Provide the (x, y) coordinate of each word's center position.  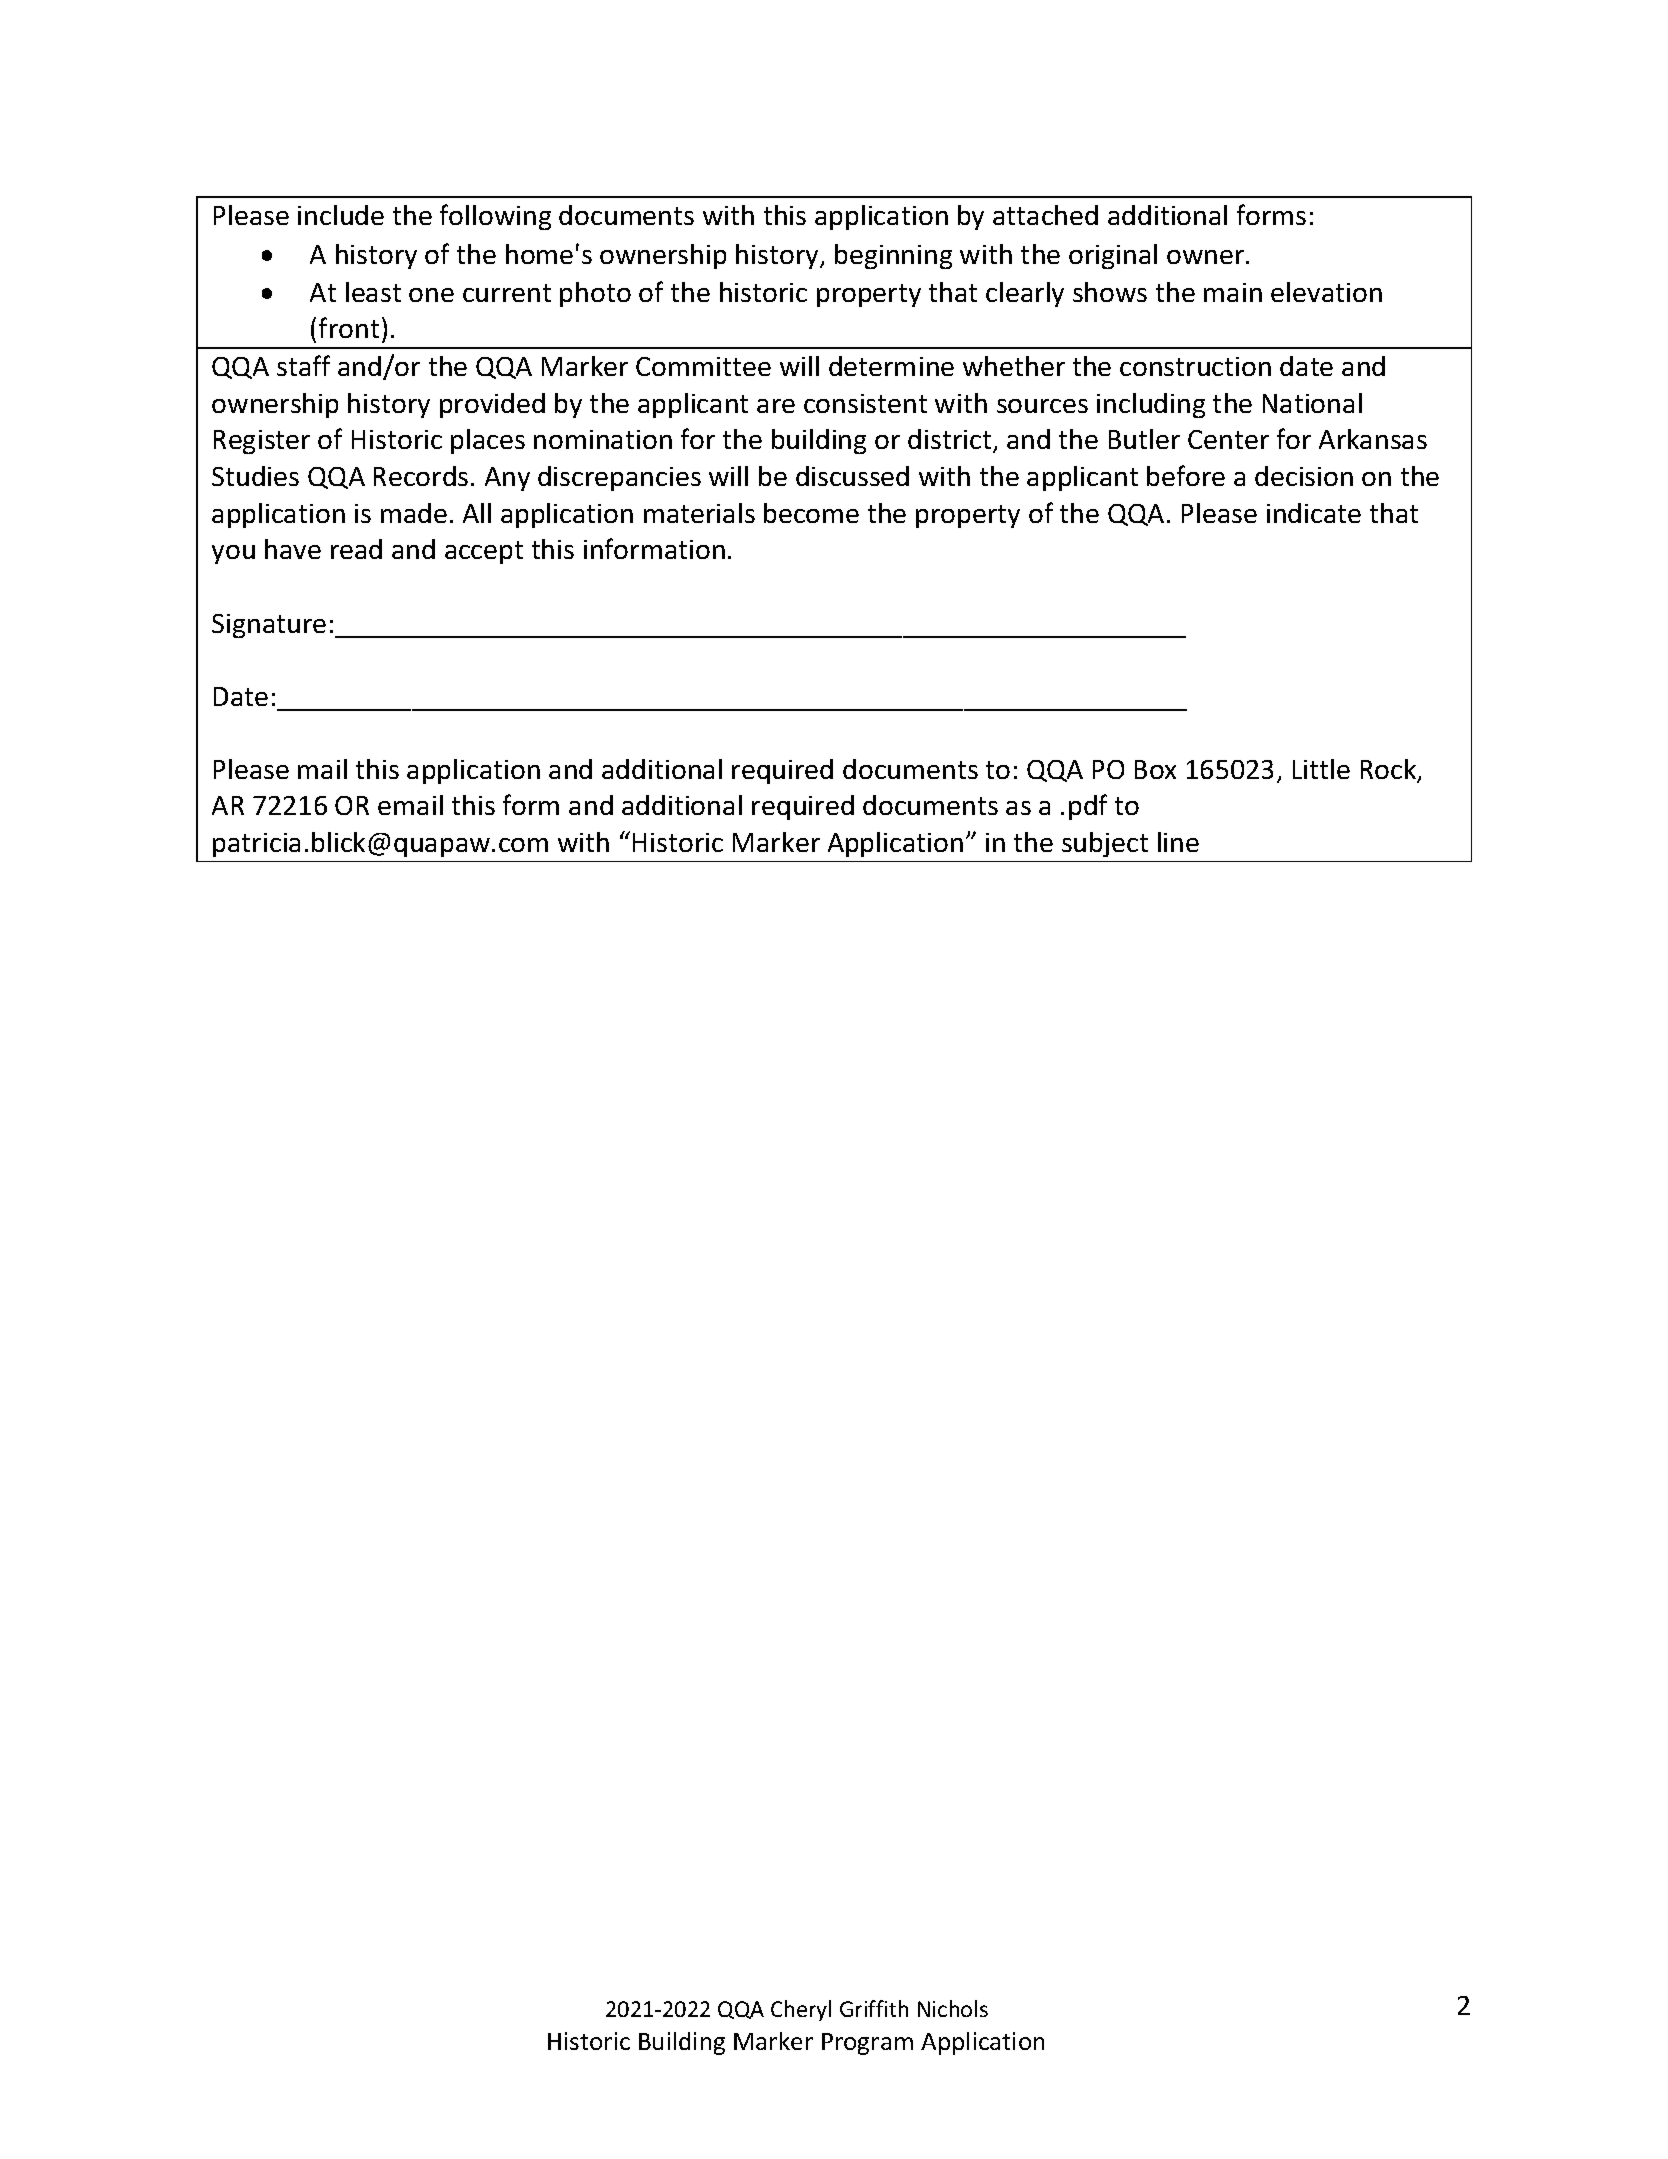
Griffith (874, 2008)
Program (867, 2044)
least (373, 292)
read (356, 549)
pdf (1088, 807)
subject (1105, 844)
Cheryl (801, 2010)
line (1178, 842)
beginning (893, 256)
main (1233, 292)
